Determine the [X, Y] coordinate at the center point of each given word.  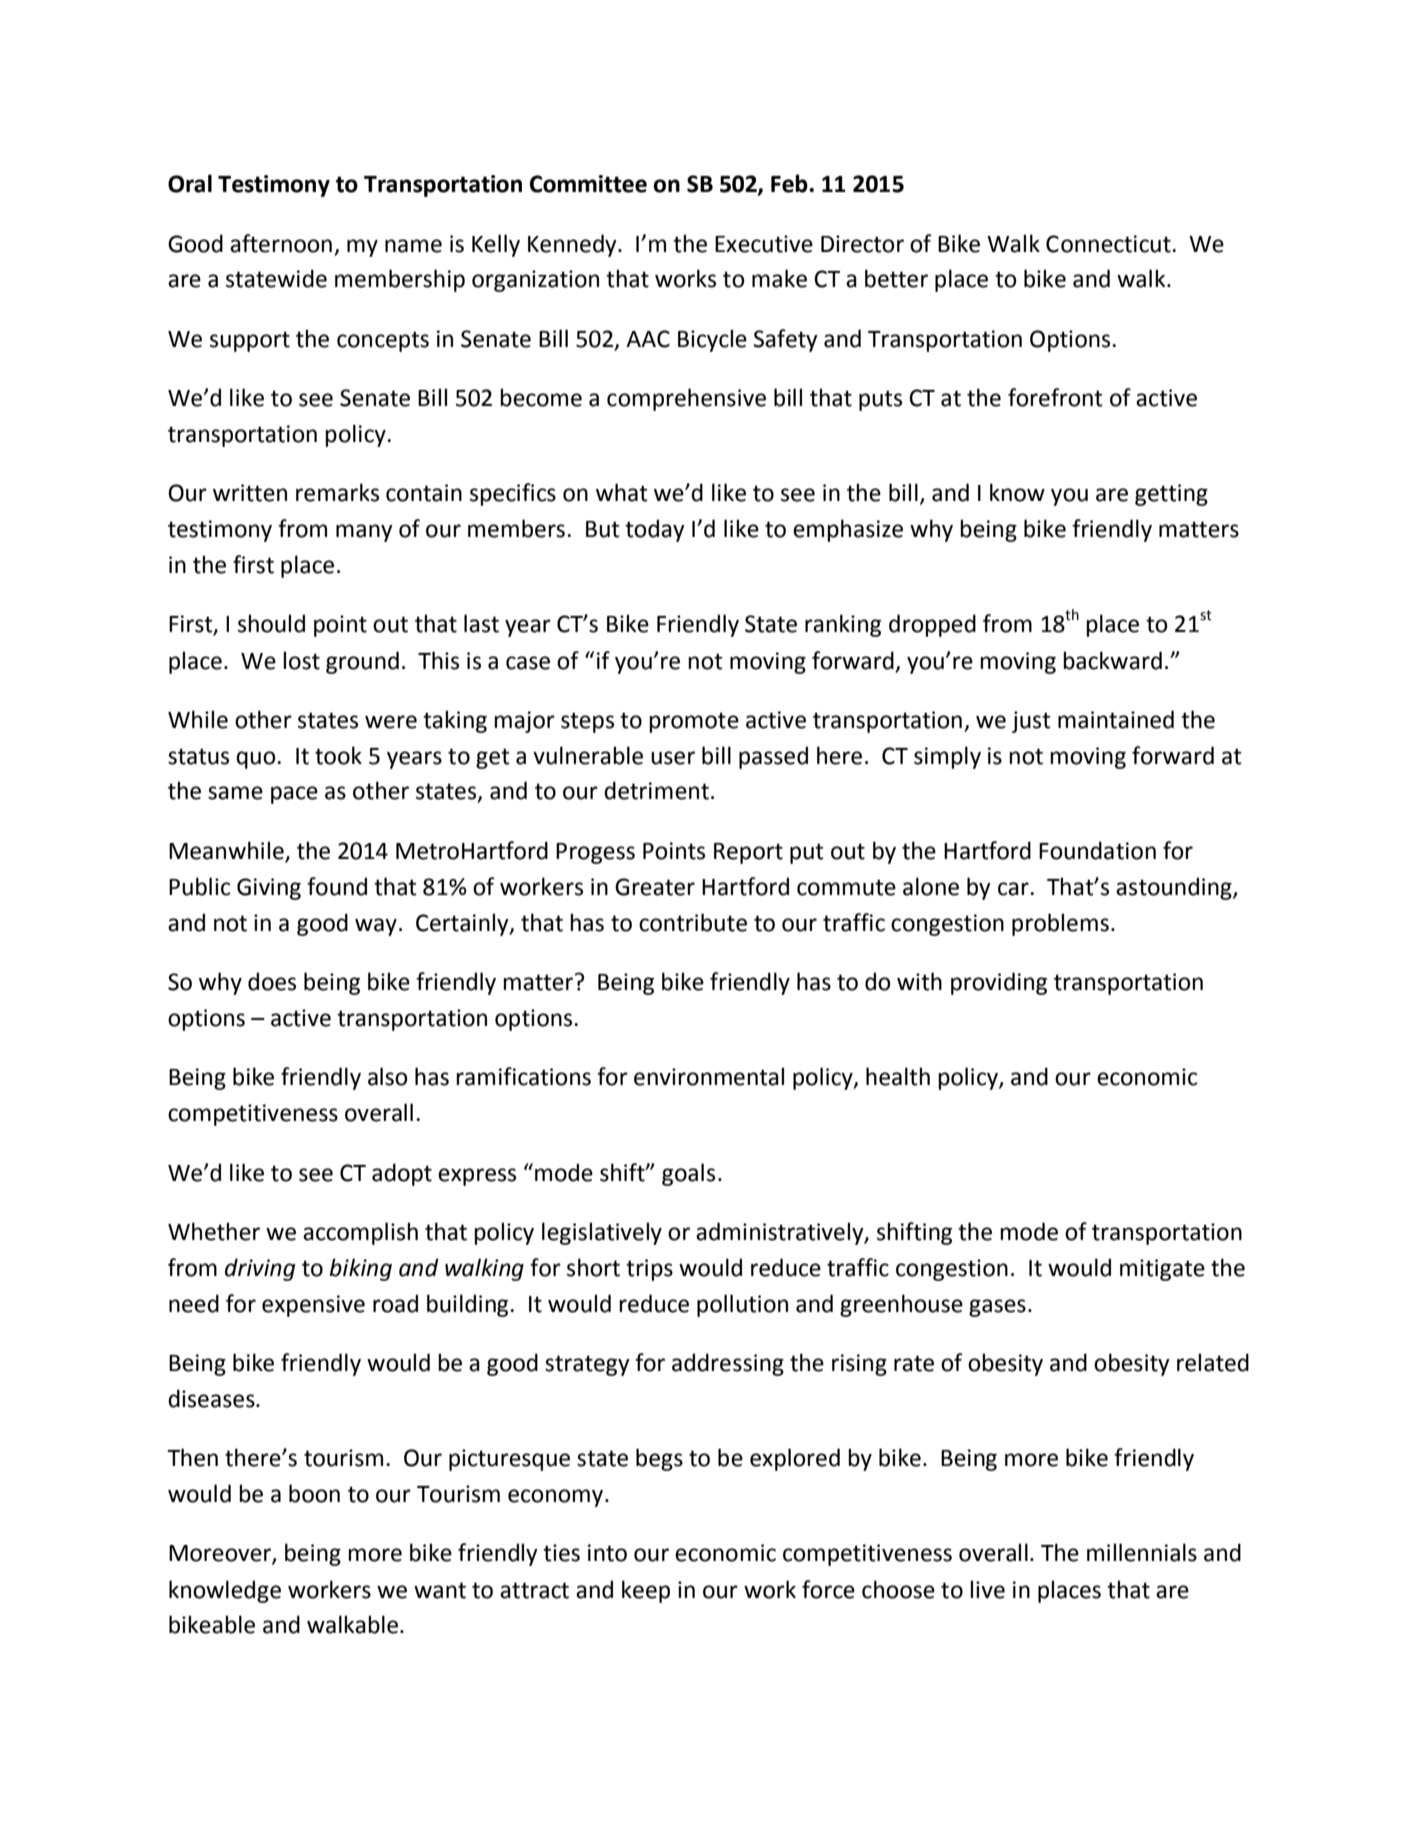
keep [646, 1591]
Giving [269, 889]
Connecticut [1109, 244]
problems [1060, 924]
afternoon [281, 243]
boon [314, 1493]
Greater [655, 887]
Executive [764, 244]
